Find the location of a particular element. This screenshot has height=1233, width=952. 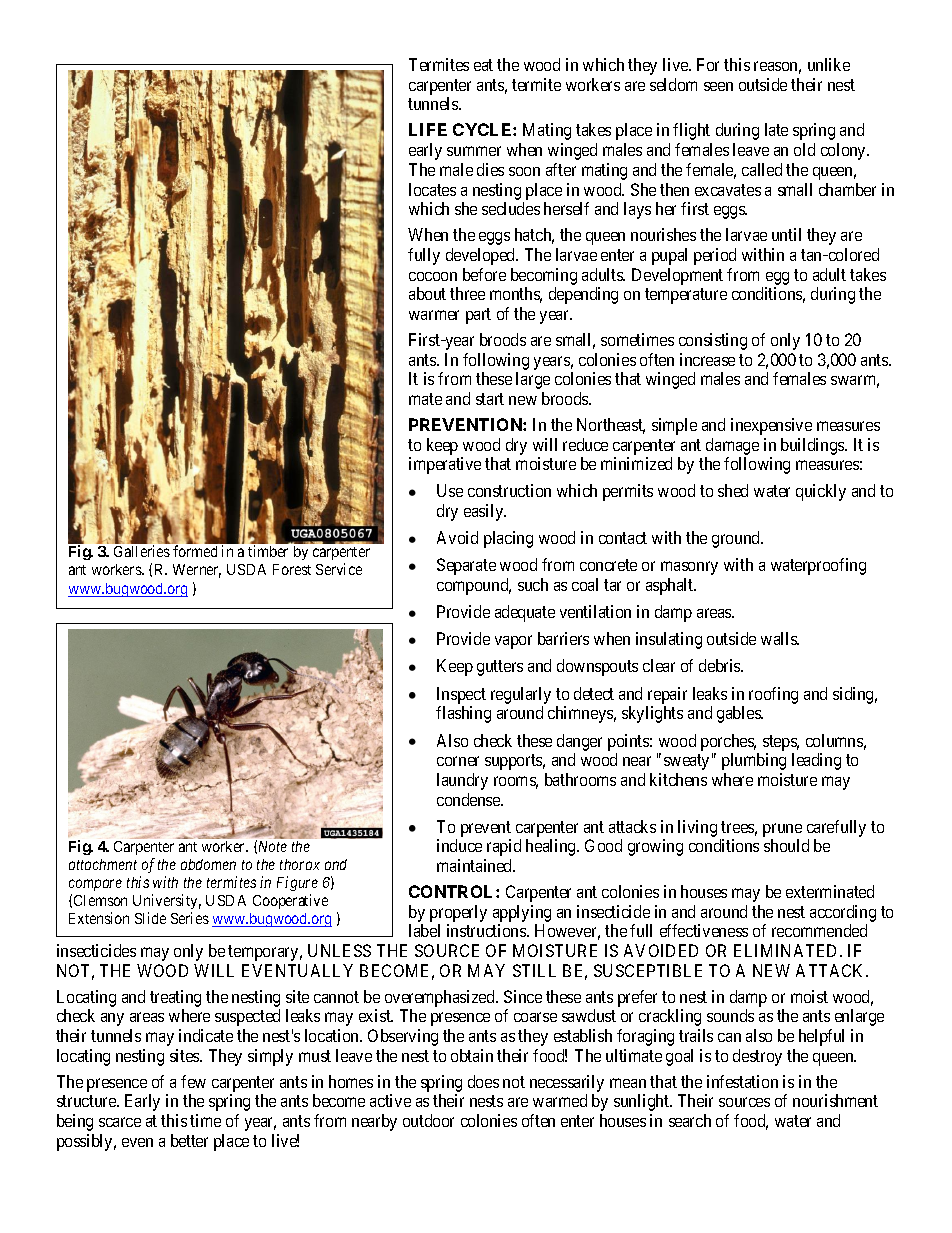

Werner is located at coordinates (197, 571).
